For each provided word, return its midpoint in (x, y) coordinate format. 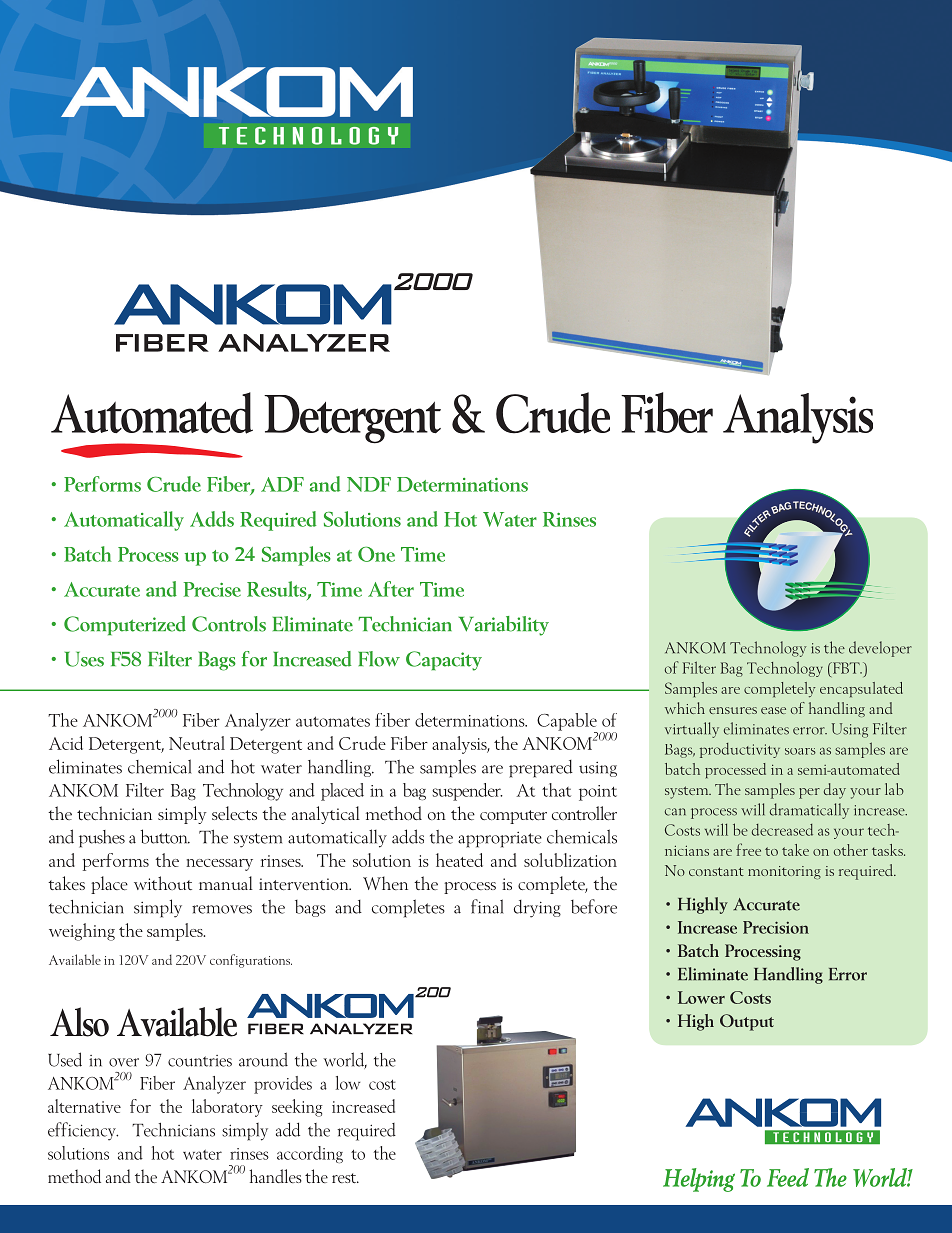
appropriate (500, 840)
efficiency (83, 1131)
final (487, 906)
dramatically (809, 811)
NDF (369, 484)
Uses (84, 659)
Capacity (444, 661)
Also (79, 1022)
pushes (102, 839)
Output (747, 1022)
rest (345, 1178)
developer (880, 649)
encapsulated (861, 689)
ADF (282, 484)
